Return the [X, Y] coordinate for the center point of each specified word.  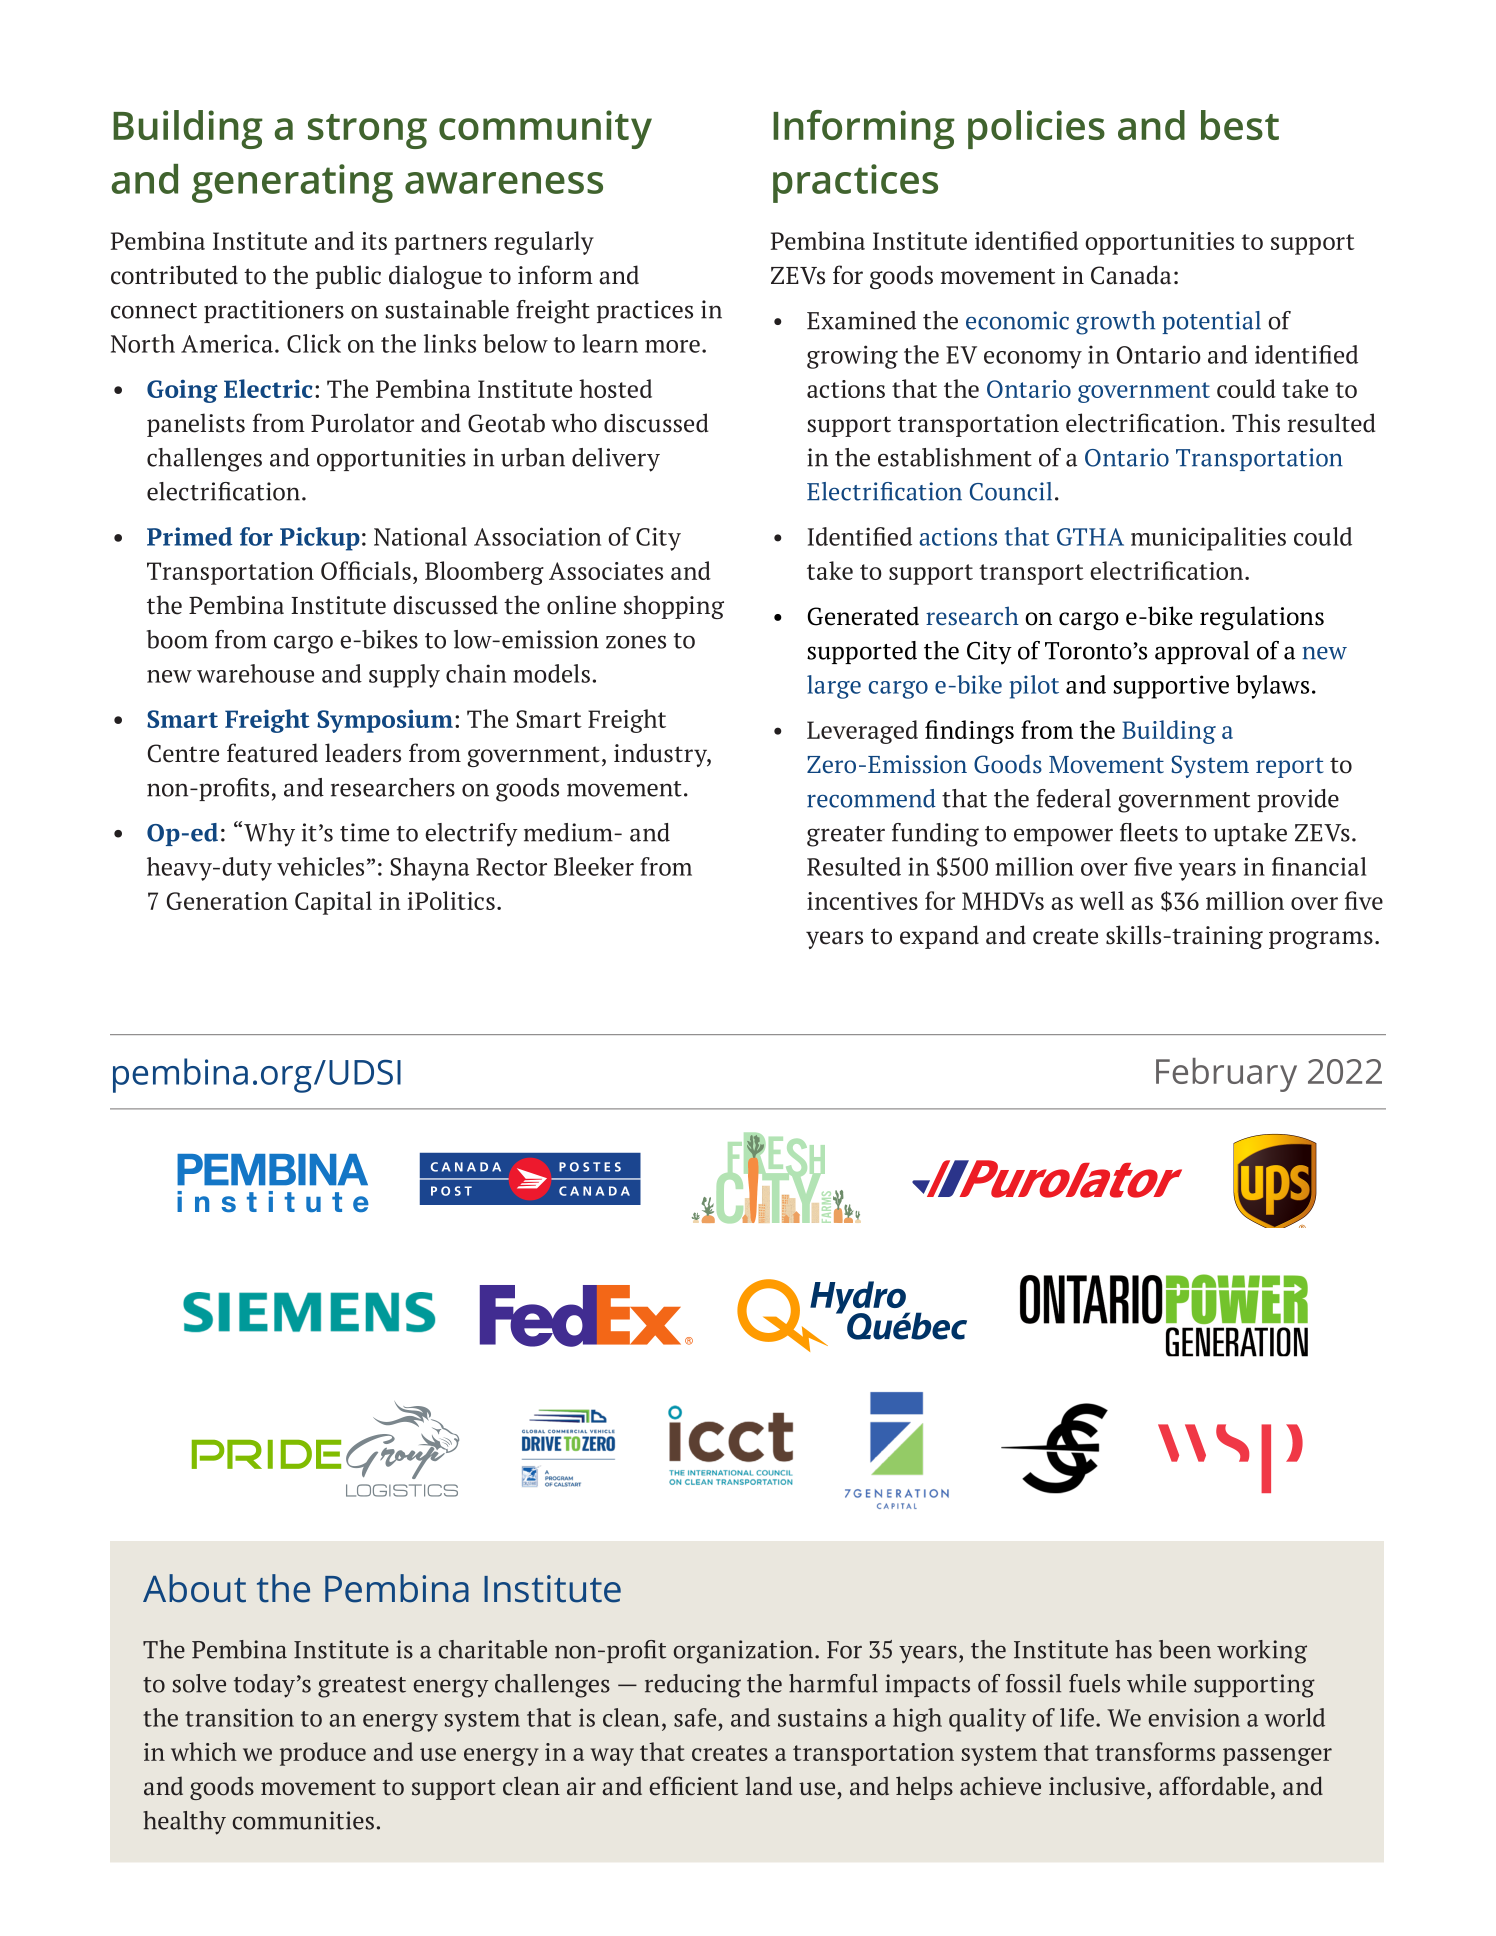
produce [323, 1754]
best [1240, 125]
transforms [1155, 1751]
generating [292, 183]
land [768, 1786]
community [545, 129]
